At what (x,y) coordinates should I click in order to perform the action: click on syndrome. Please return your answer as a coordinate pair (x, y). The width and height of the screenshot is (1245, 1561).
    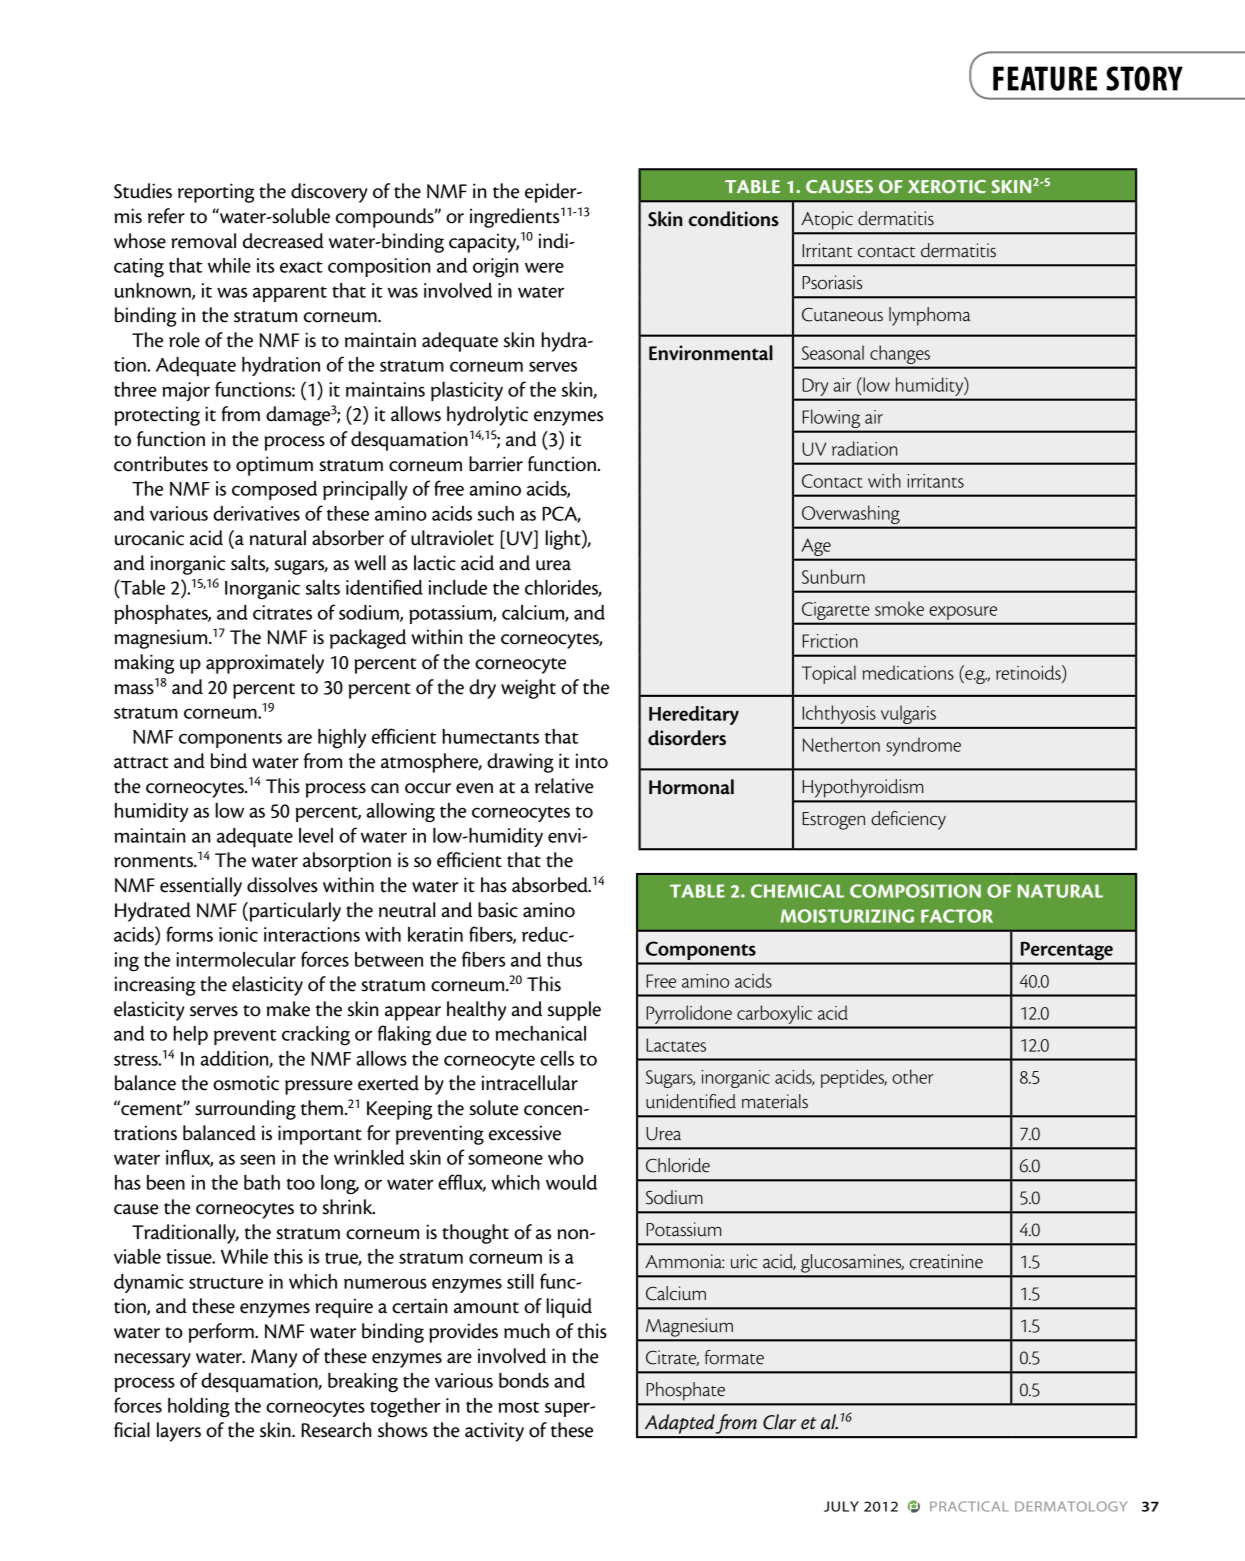
    Looking at the image, I should click on (923, 746).
